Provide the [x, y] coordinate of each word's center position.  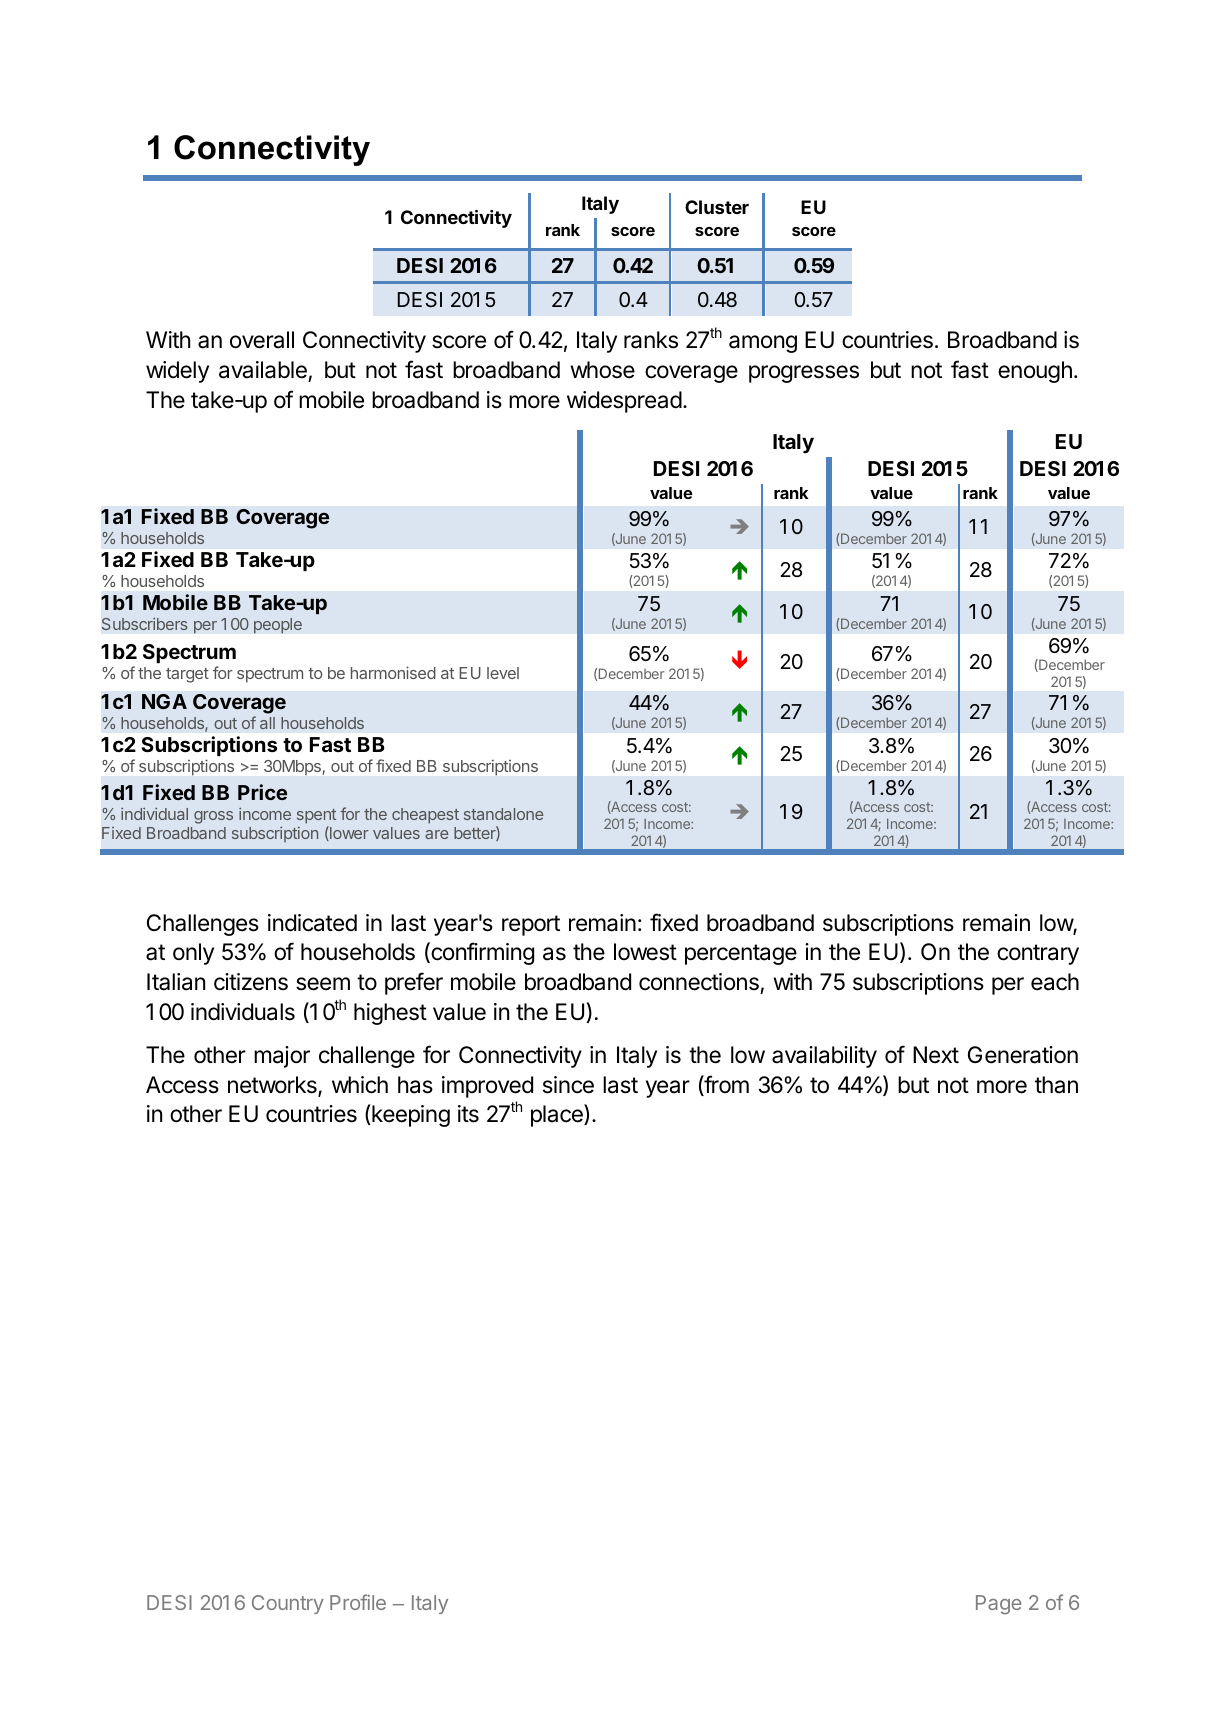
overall [262, 340]
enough [1035, 372]
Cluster [717, 207]
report [531, 925]
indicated [312, 923]
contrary [1038, 954]
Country [288, 1604]
